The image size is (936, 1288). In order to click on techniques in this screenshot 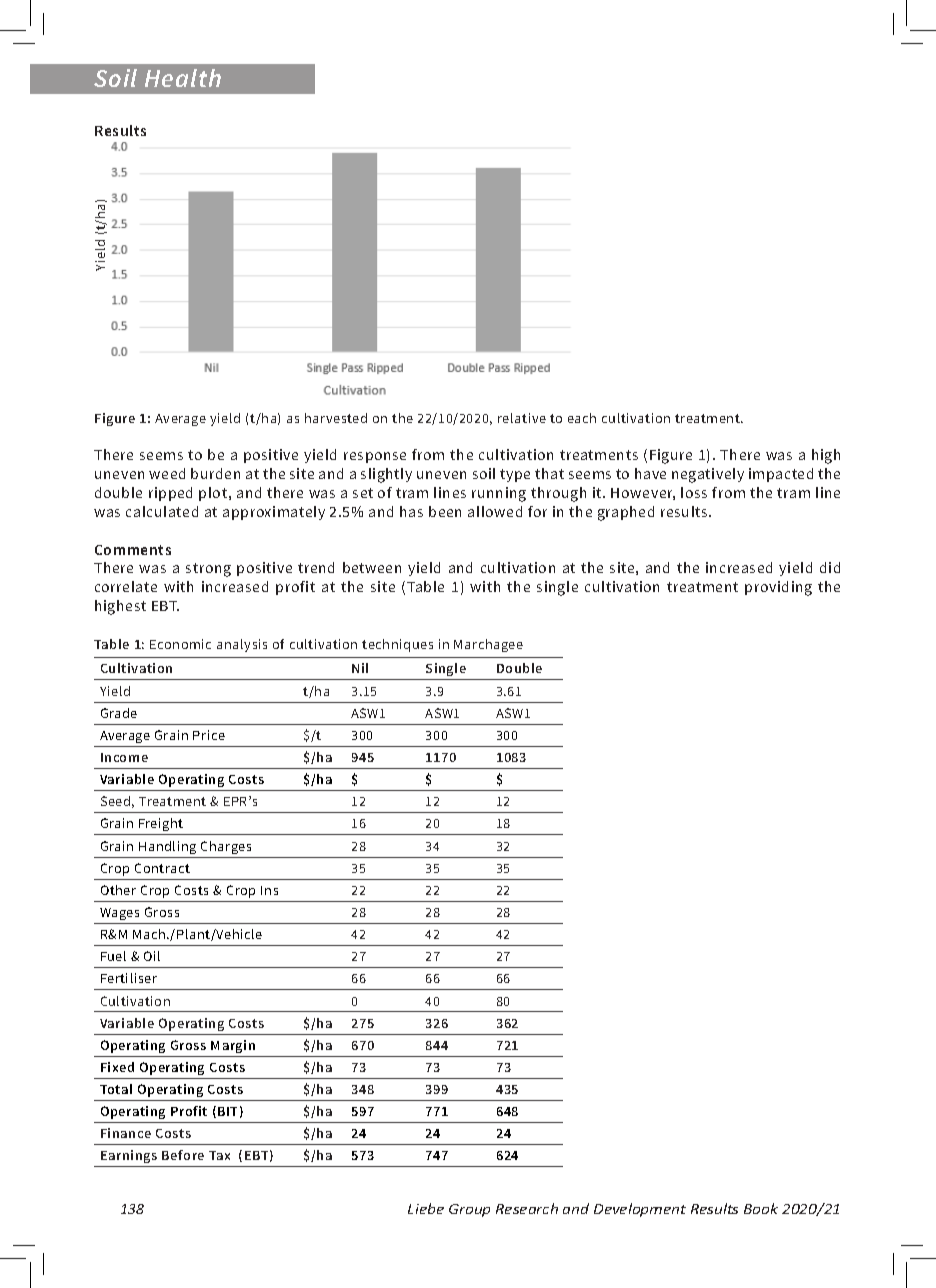, I will do `click(397, 645)`.
